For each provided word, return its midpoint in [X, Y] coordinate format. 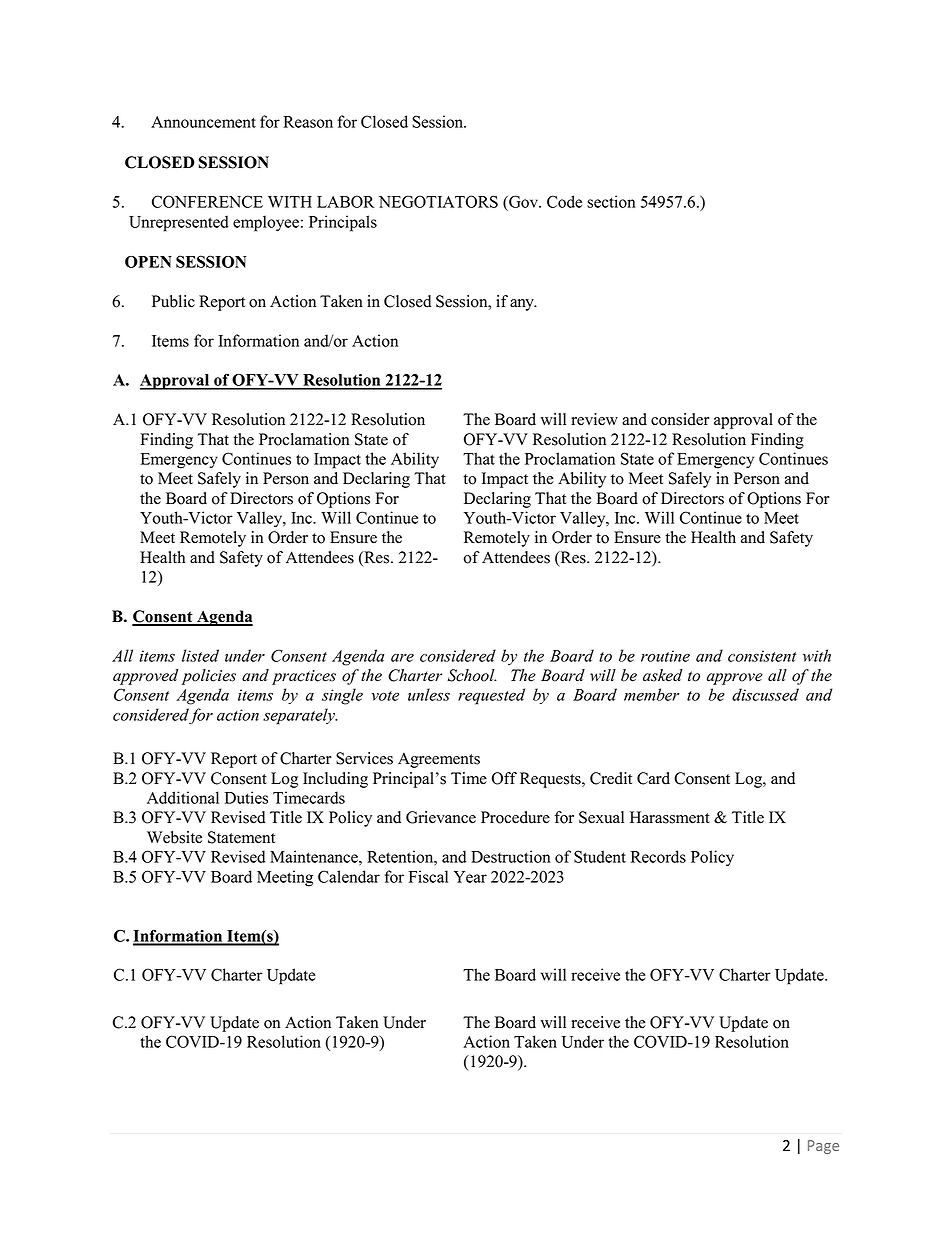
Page [823, 1147]
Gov [523, 201]
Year [470, 877]
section [611, 201]
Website [174, 837]
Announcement [203, 122]
